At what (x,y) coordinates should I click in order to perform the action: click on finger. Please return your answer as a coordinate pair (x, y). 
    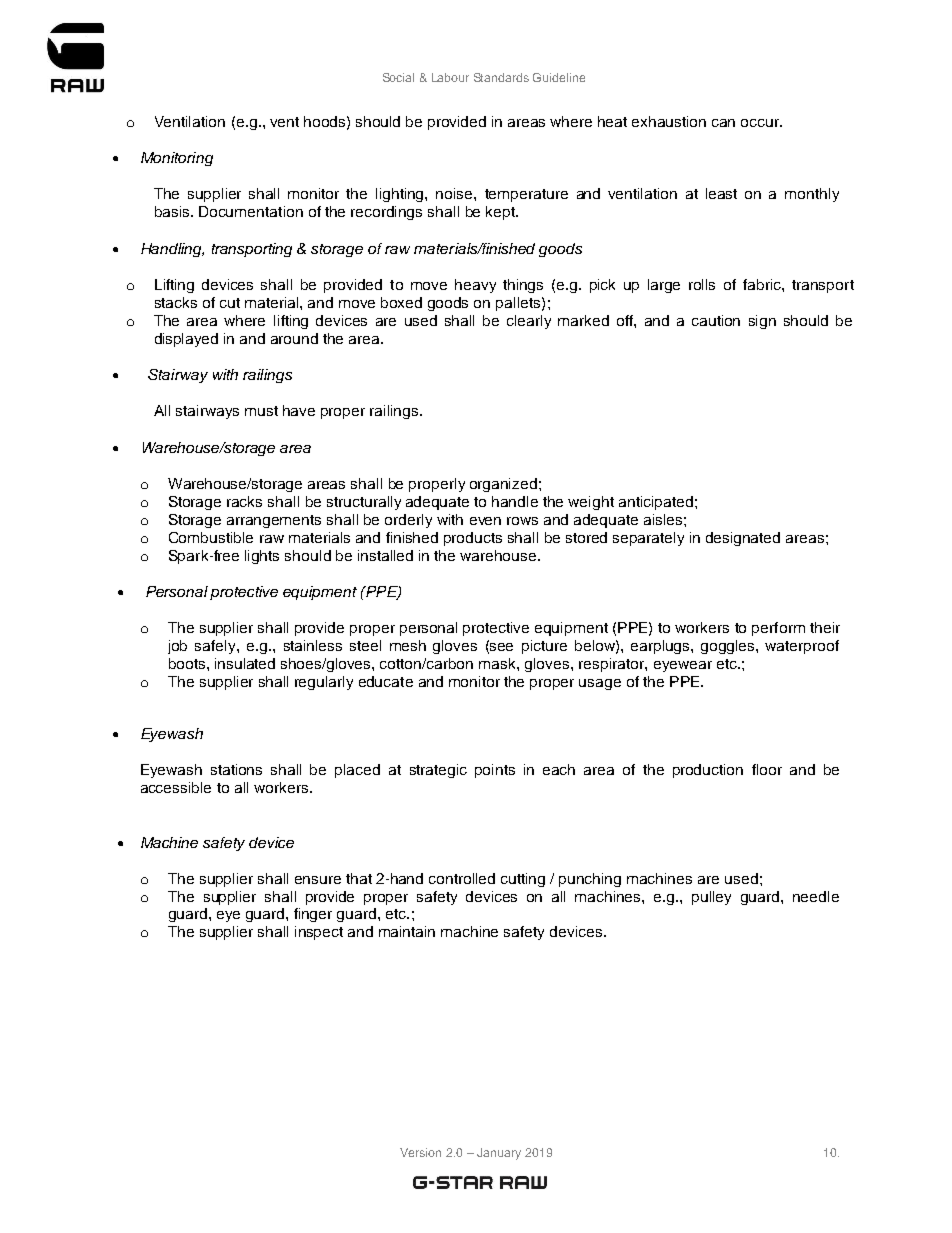
    Looking at the image, I should click on (313, 915).
